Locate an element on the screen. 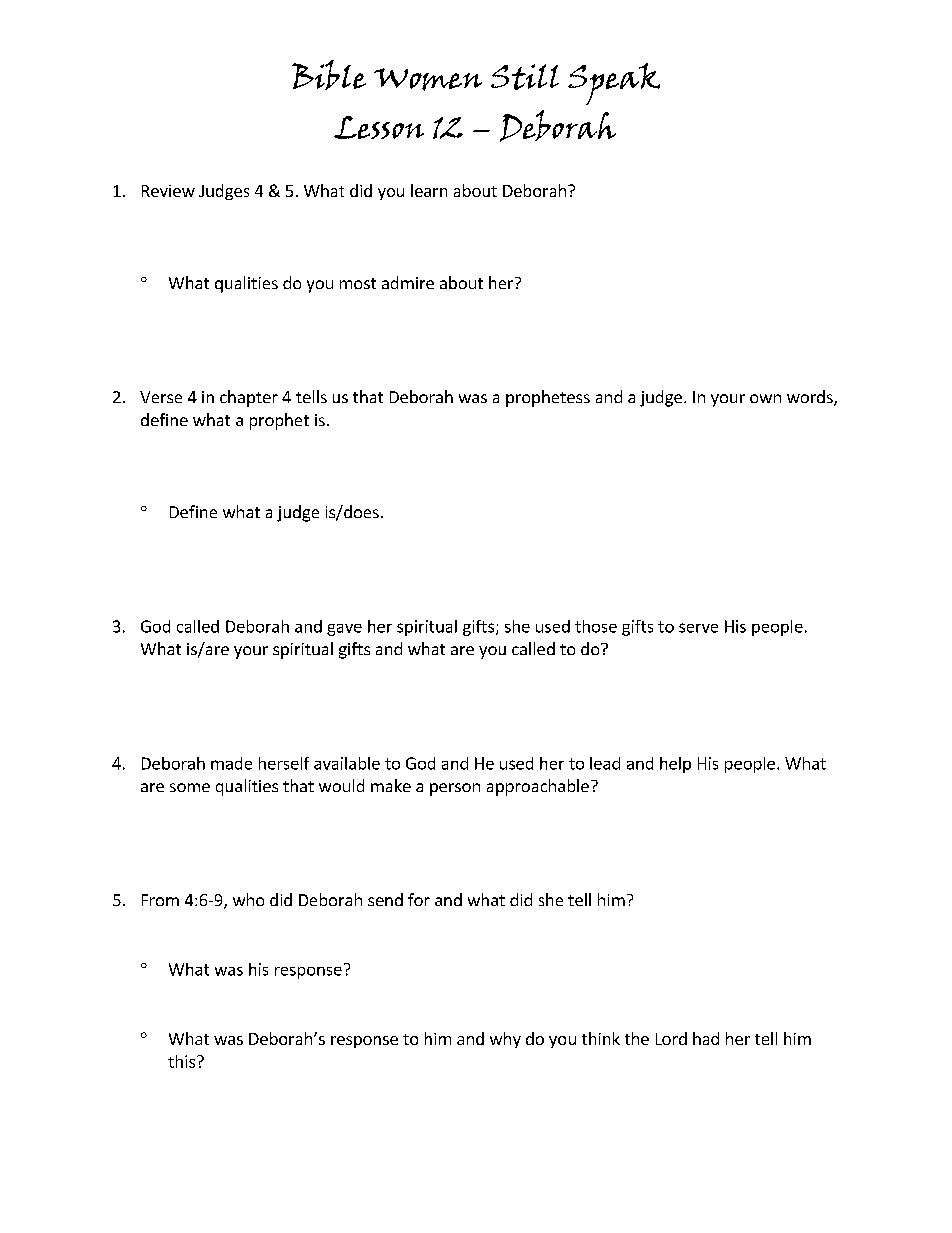  this is located at coordinates (183, 1061).
